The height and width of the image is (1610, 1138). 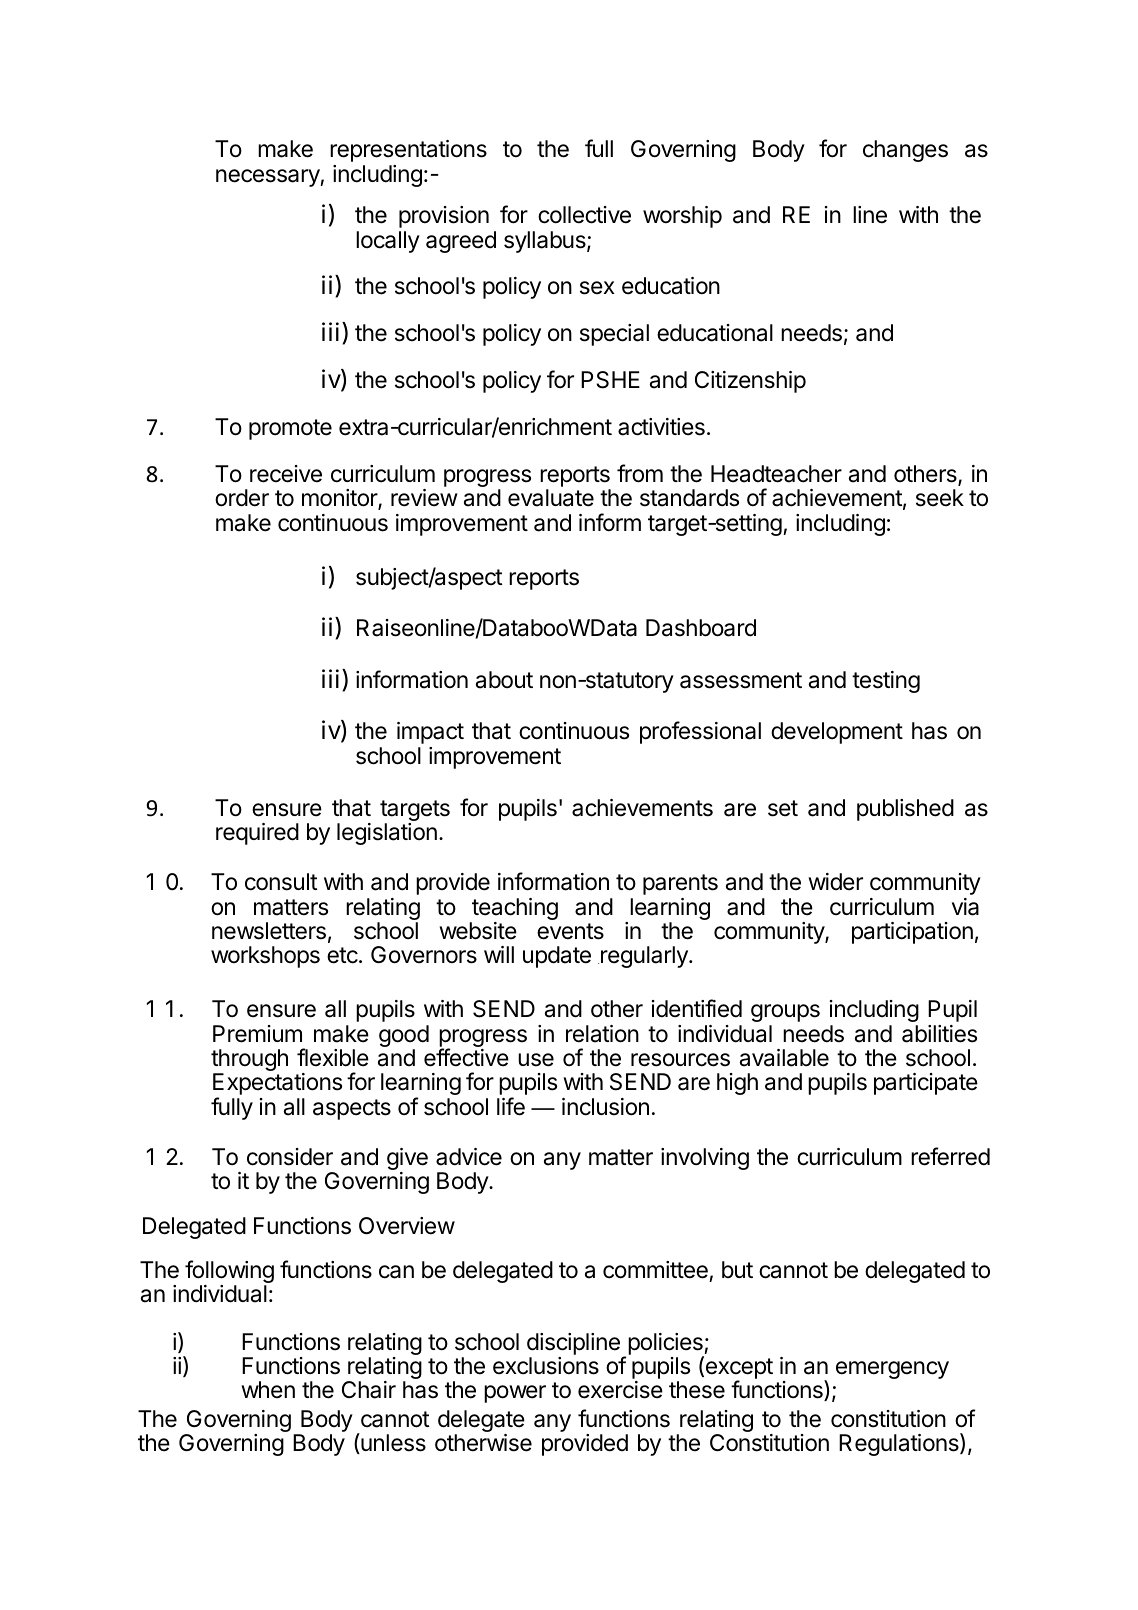 What do you see at coordinates (551, 498) in the image?
I see `evaluate` at bounding box center [551, 498].
